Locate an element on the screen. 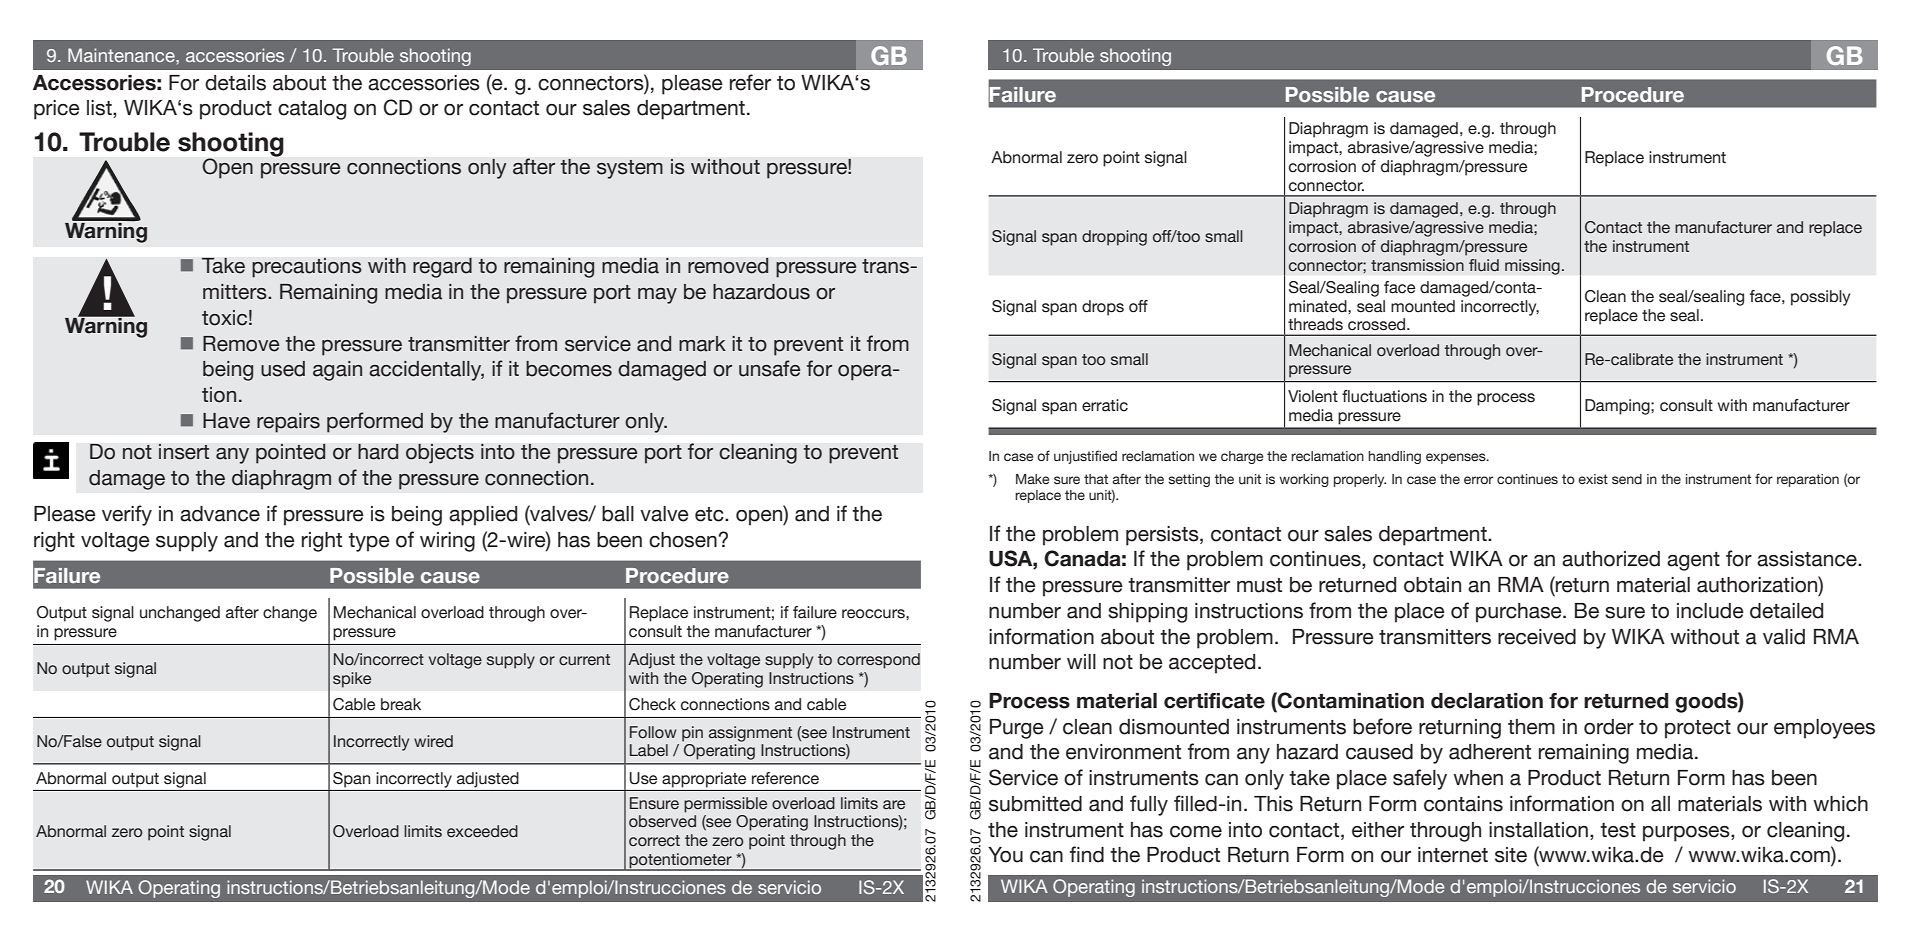  drops is located at coordinates (1103, 308).
